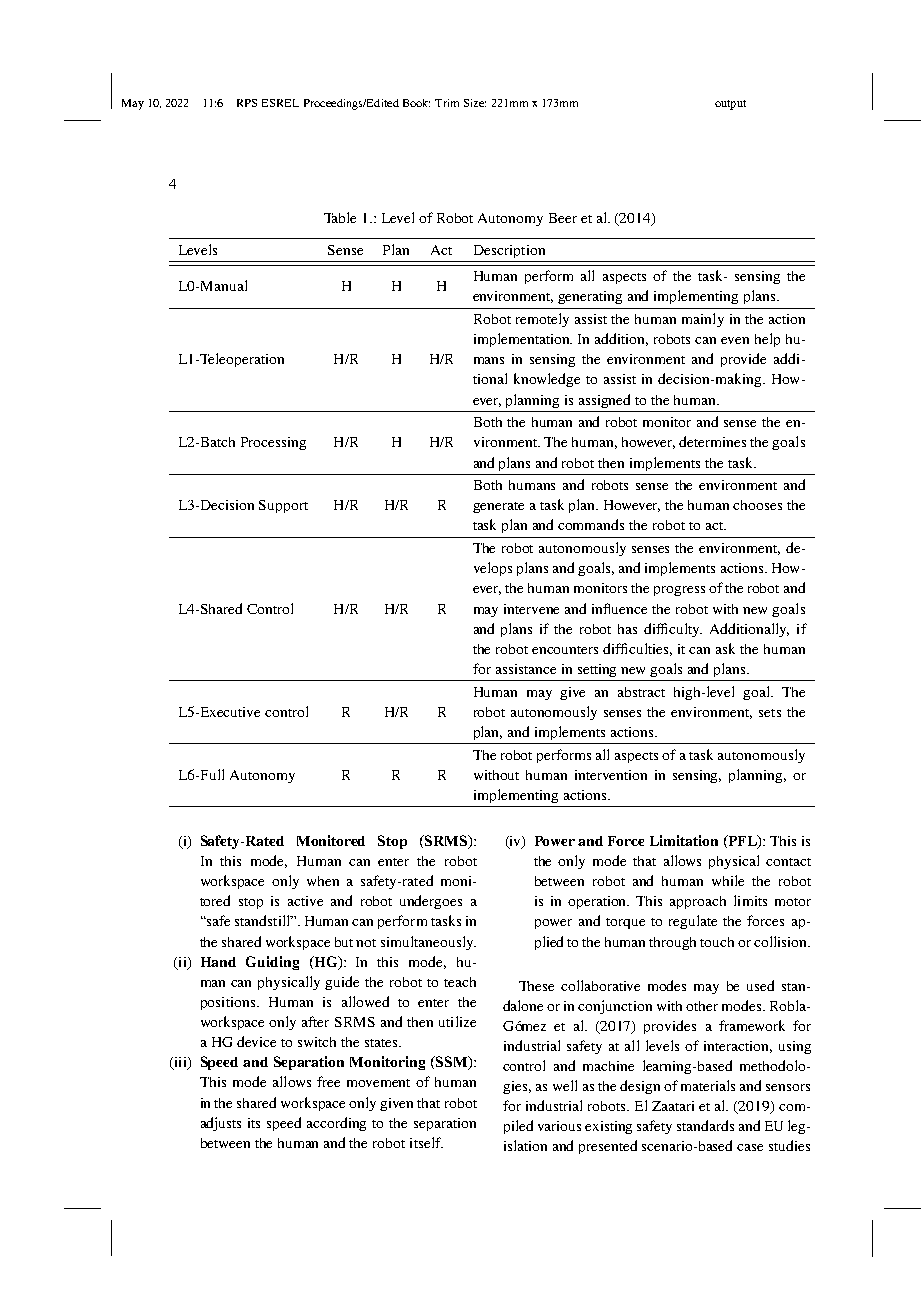 The width and height of the document is (924, 1308). I want to click on undergoes, so click(431, 902).
